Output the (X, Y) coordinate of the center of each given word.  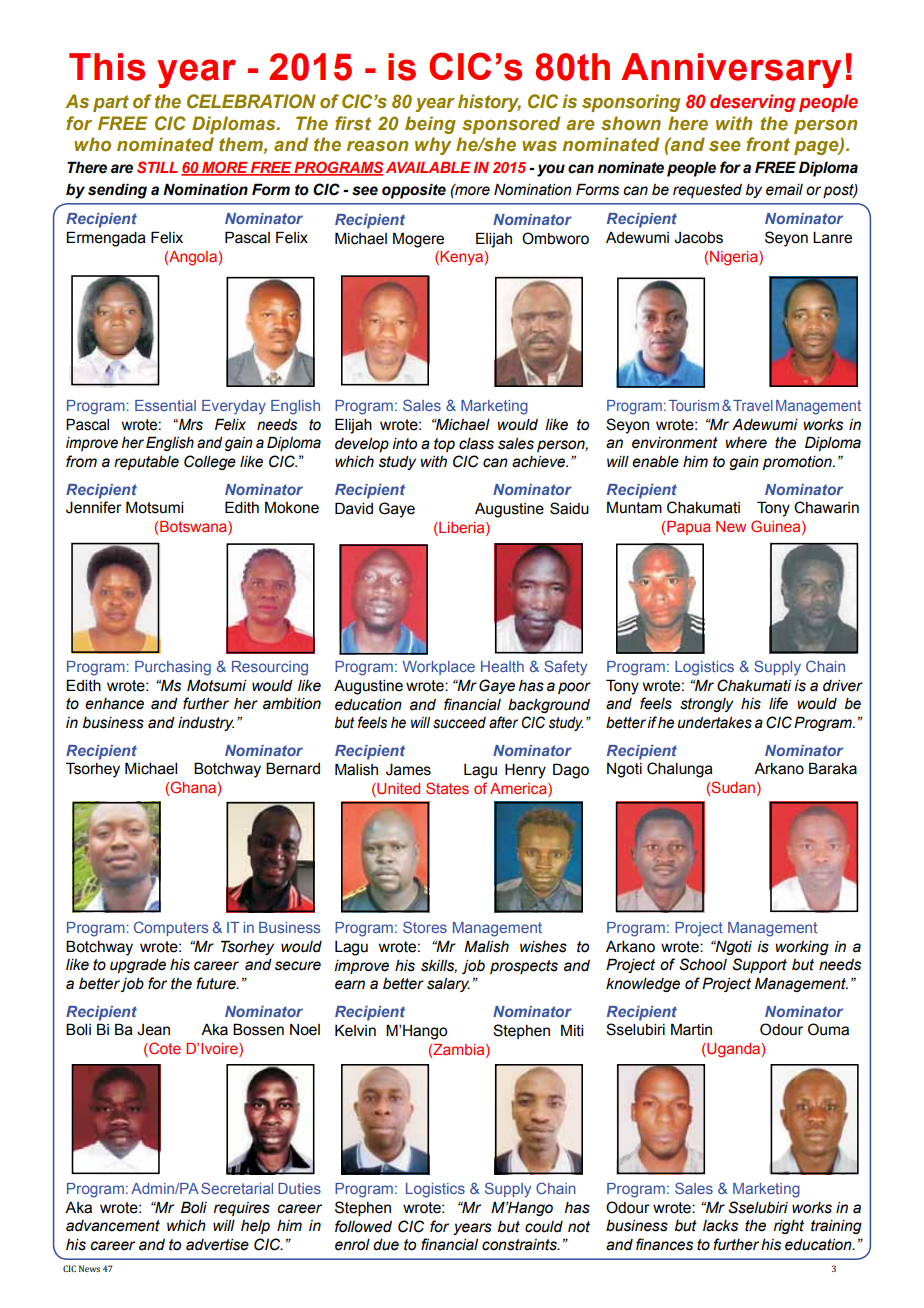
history (489, 103)
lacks (720, 1226)
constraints (520, 1245)
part (111, 103)
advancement (113, 1226)
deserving (752, 103)
